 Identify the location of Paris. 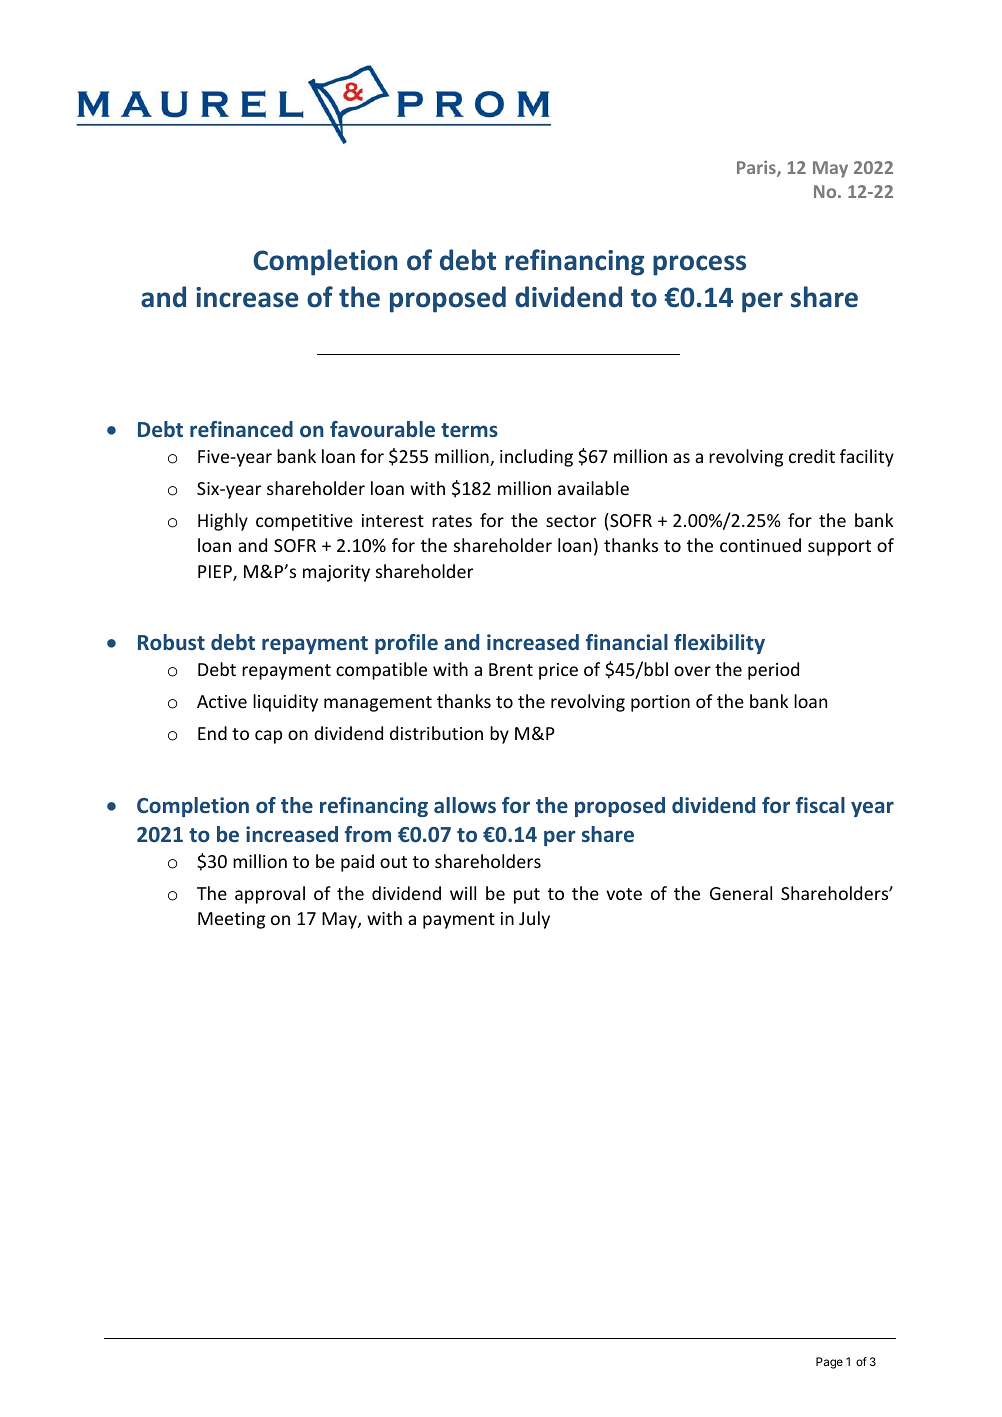
(757, 169).
